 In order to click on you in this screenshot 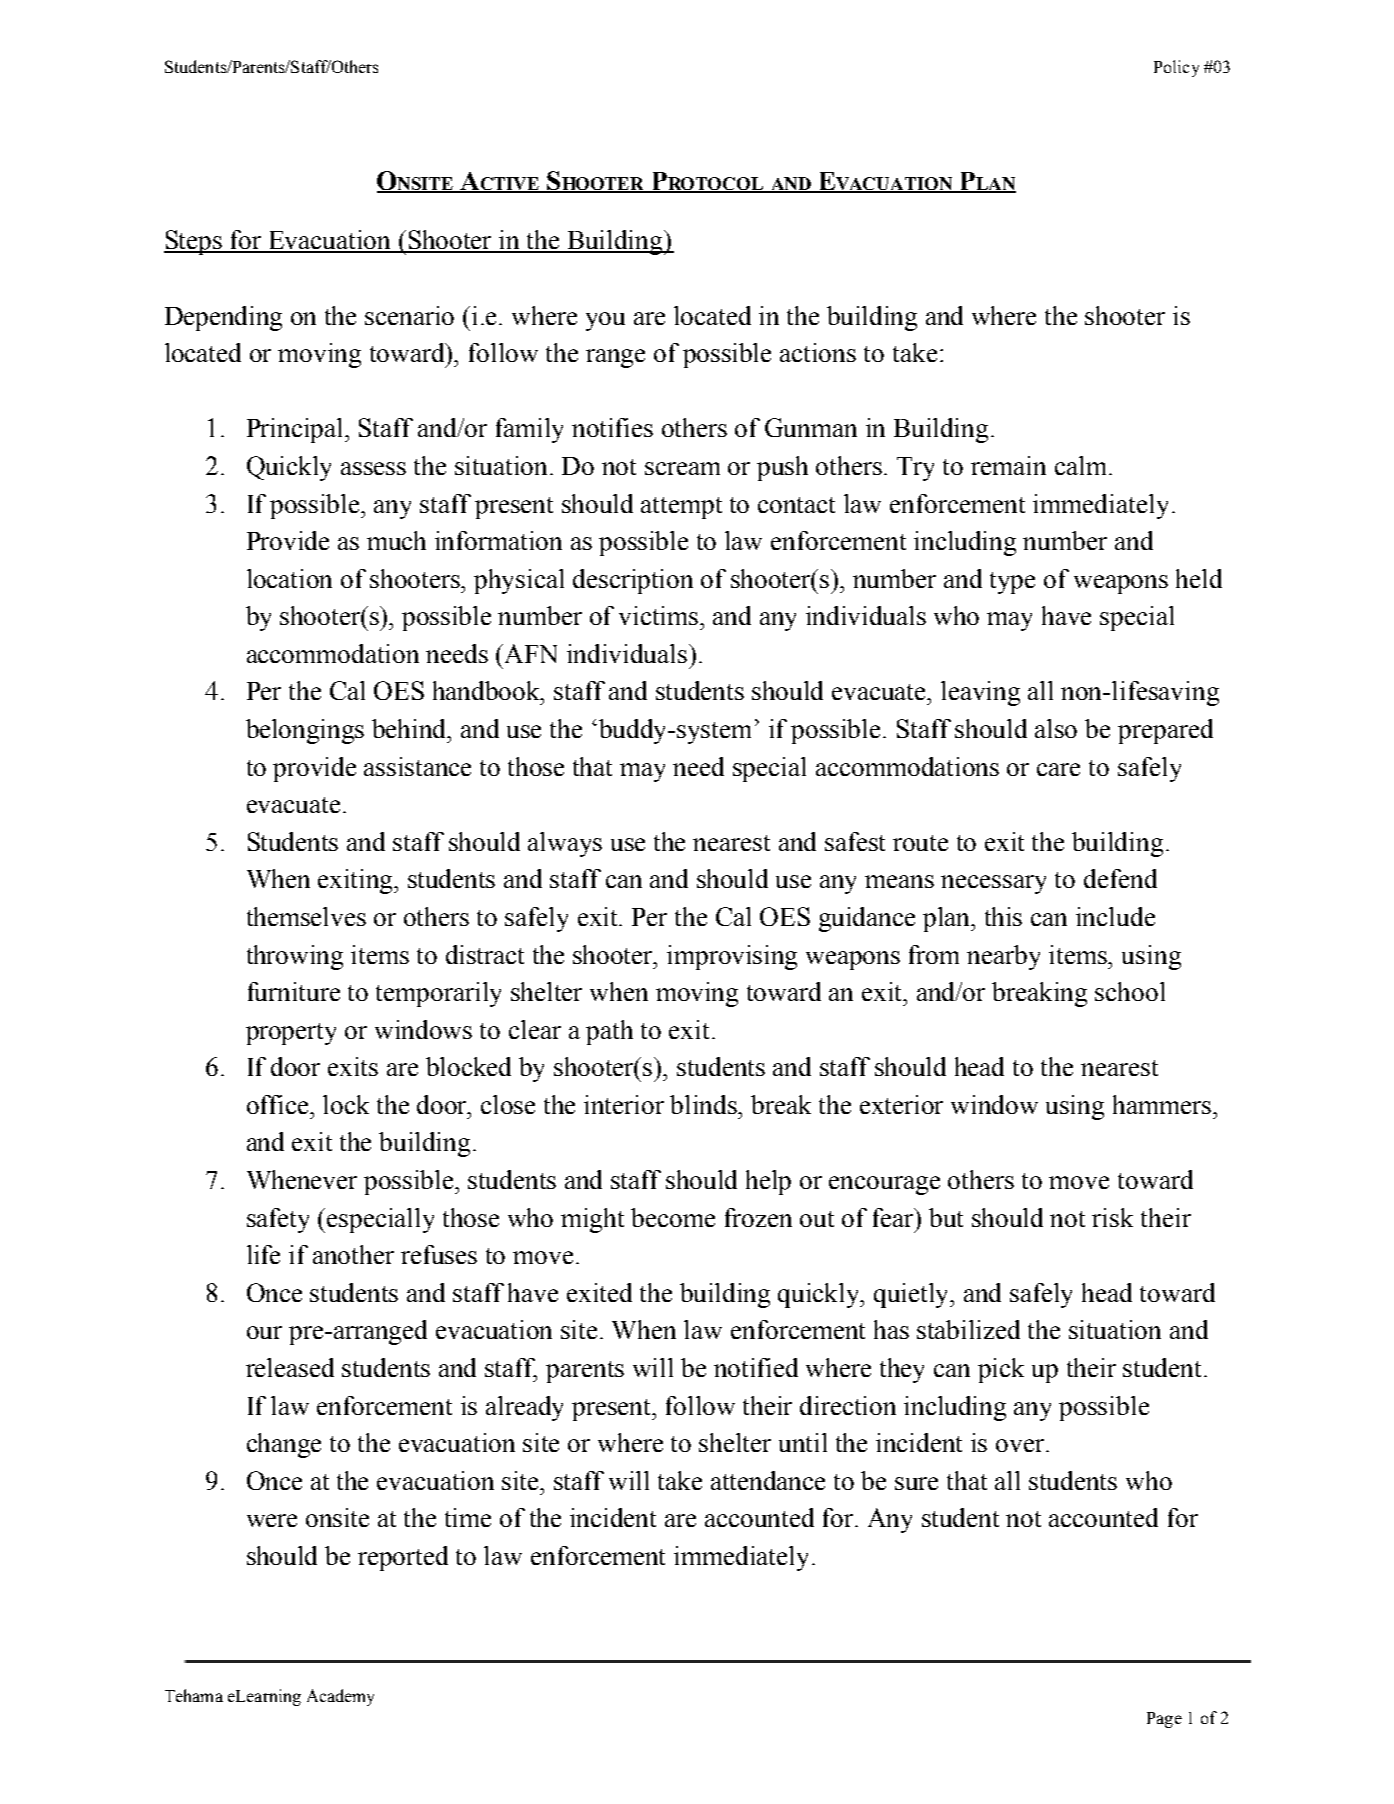, I will do `click(605, 321)`.
